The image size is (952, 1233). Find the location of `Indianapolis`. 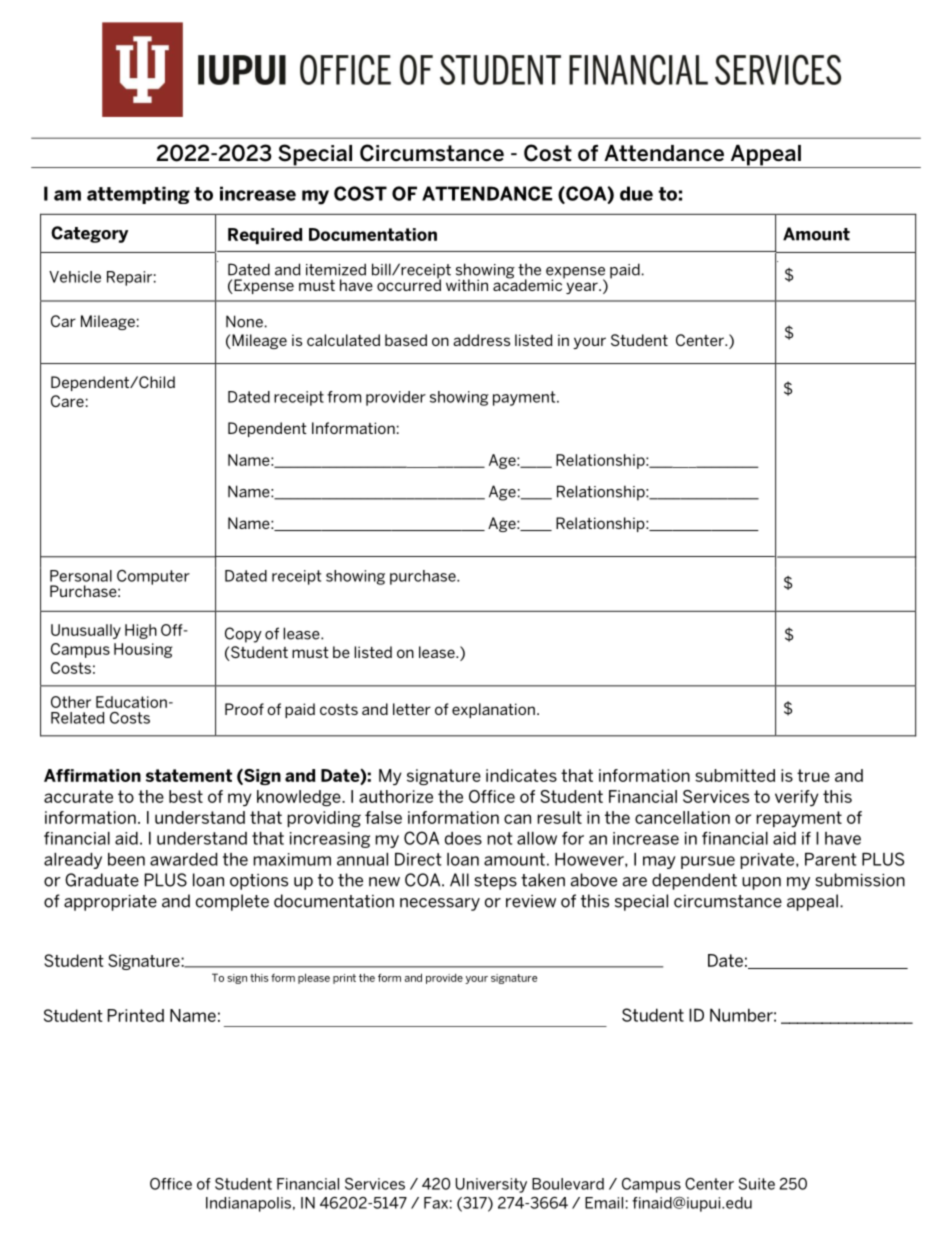

Indianapolis is located at coordinates (250, 1204).
